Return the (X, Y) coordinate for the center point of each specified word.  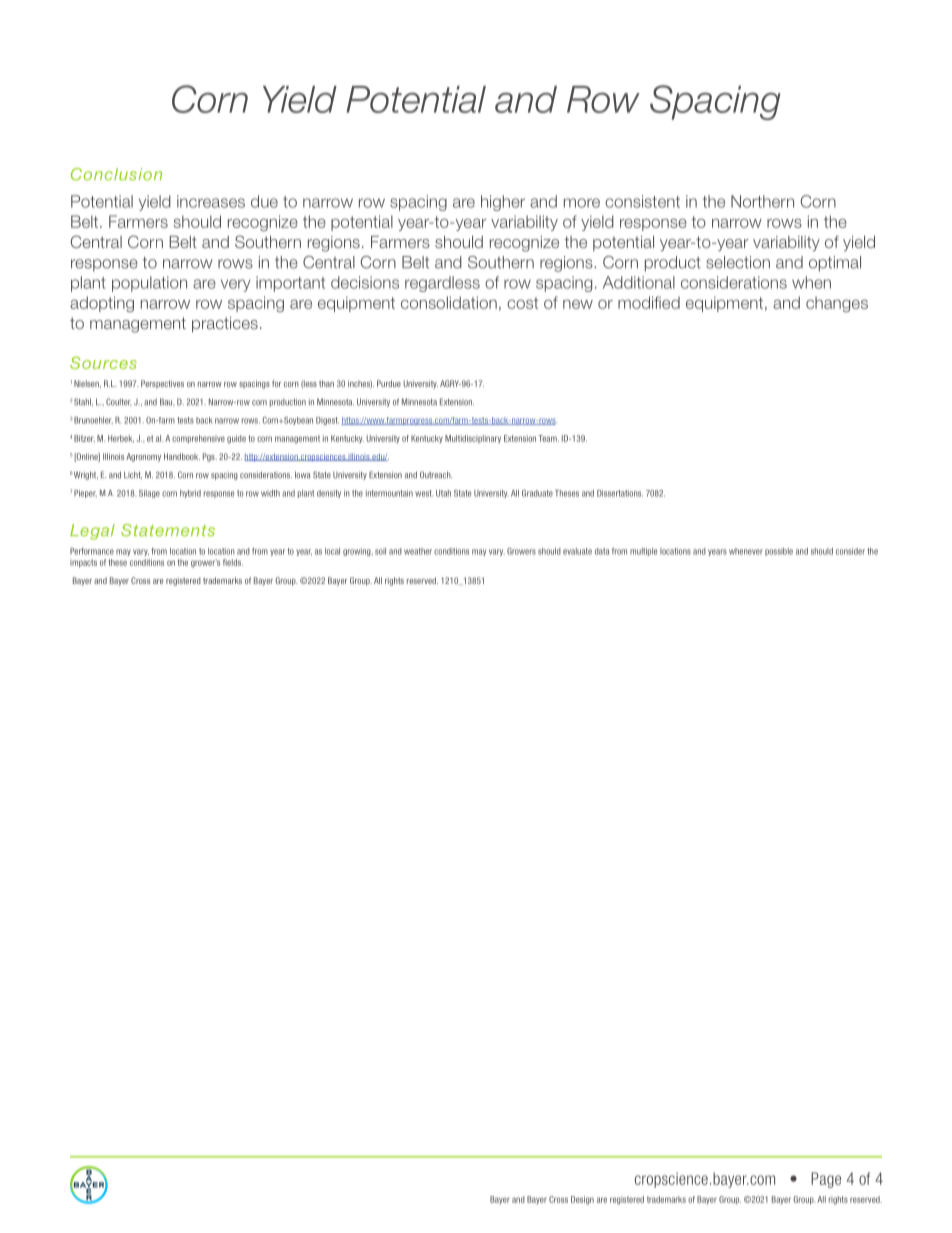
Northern (762, 201)
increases (211, 201)
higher (503, 203)
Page (826, 1180)
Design (582, 1200)
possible (779, 552)
